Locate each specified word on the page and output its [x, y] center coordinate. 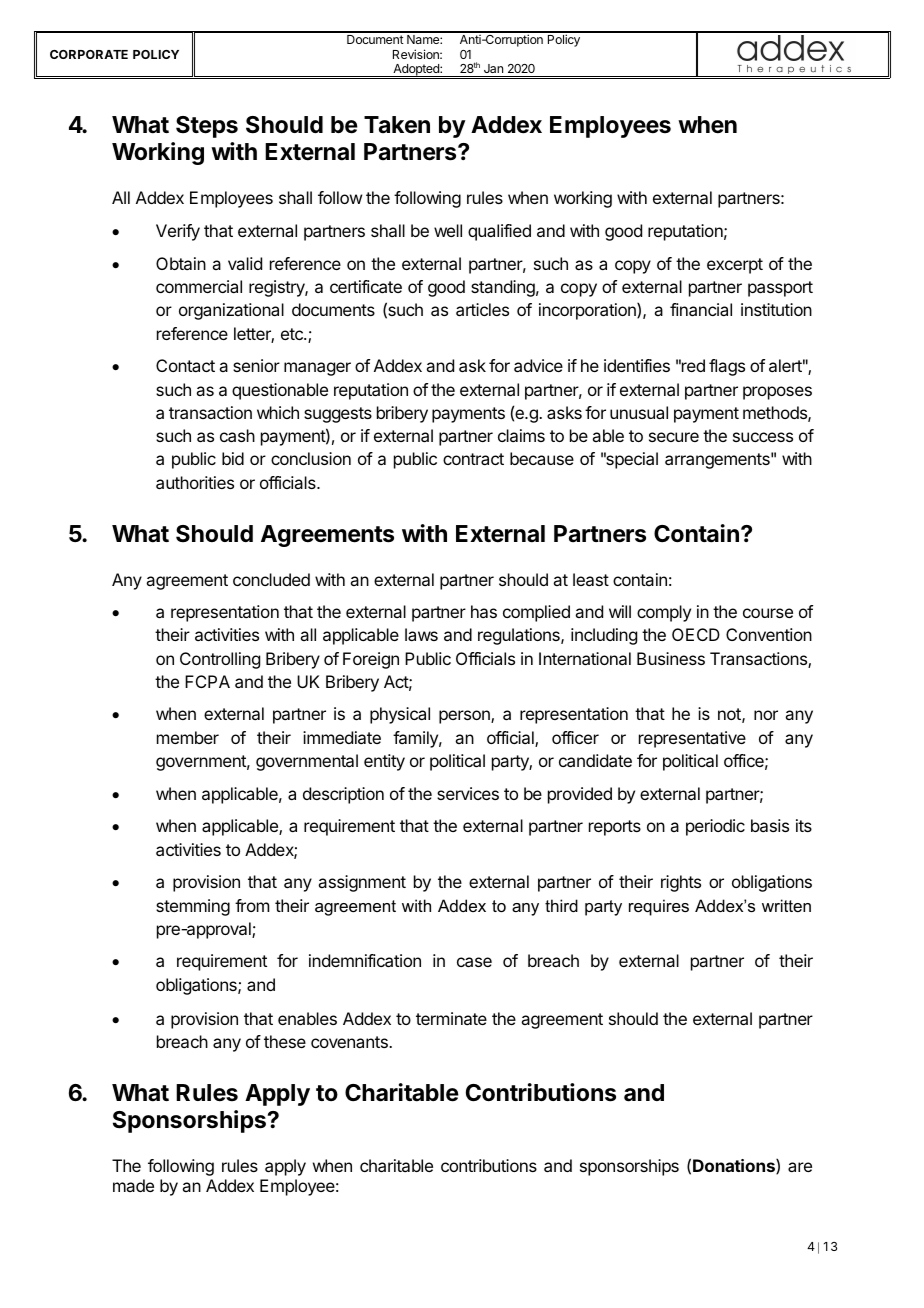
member [188, 737]
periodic [715, 827]
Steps [207, 127]
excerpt [735, 266]
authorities [195, 482]
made [133, 1185]
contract [473, 459]
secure [674, 437]
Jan [493, 68]
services [468, 793]
